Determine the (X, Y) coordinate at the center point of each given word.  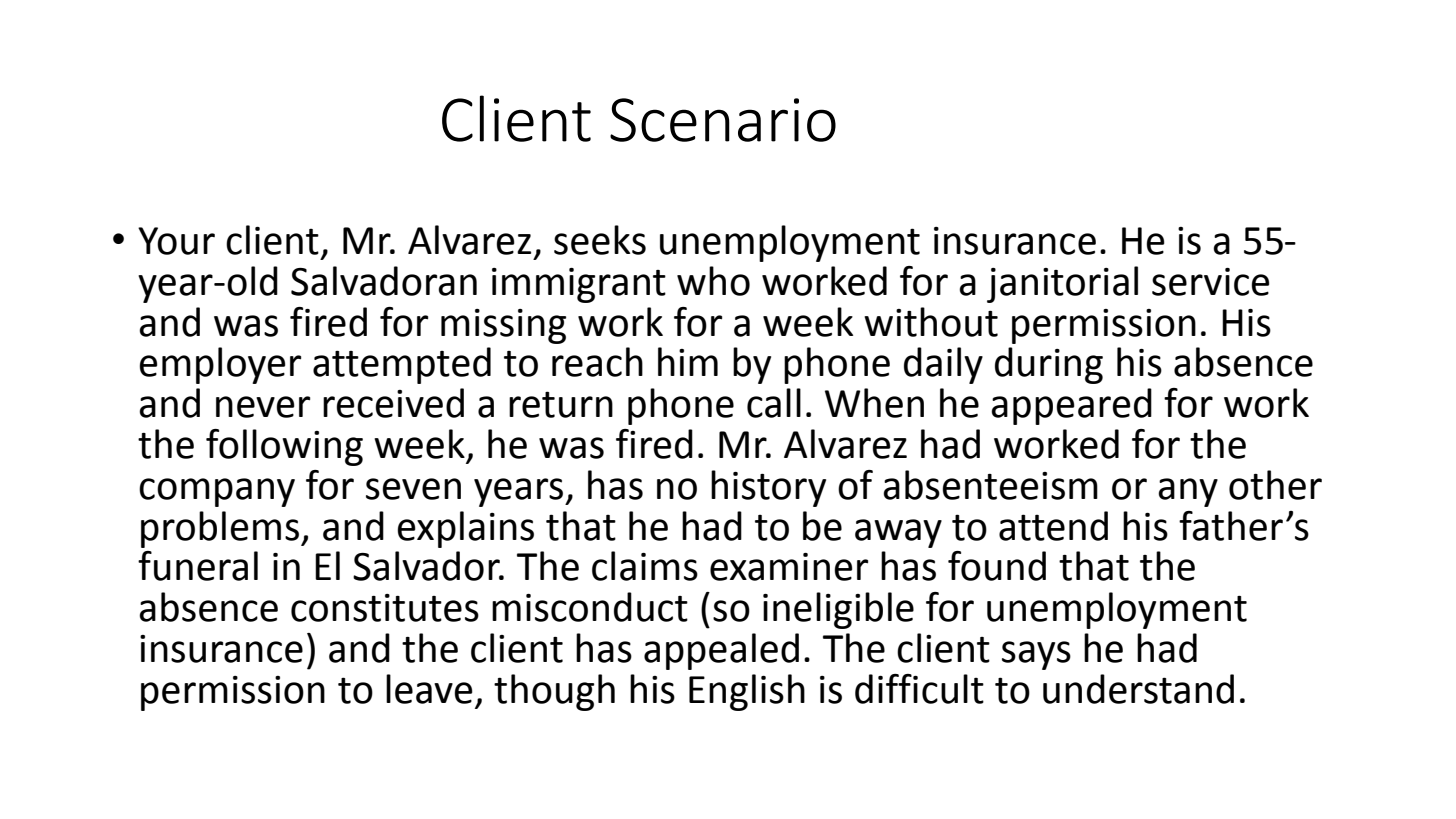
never (263, 407)
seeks (600, 240)
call (774, 403)
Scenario (723, 120)
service (1210, 282)
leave (429, 689)
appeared (1071, 406)
